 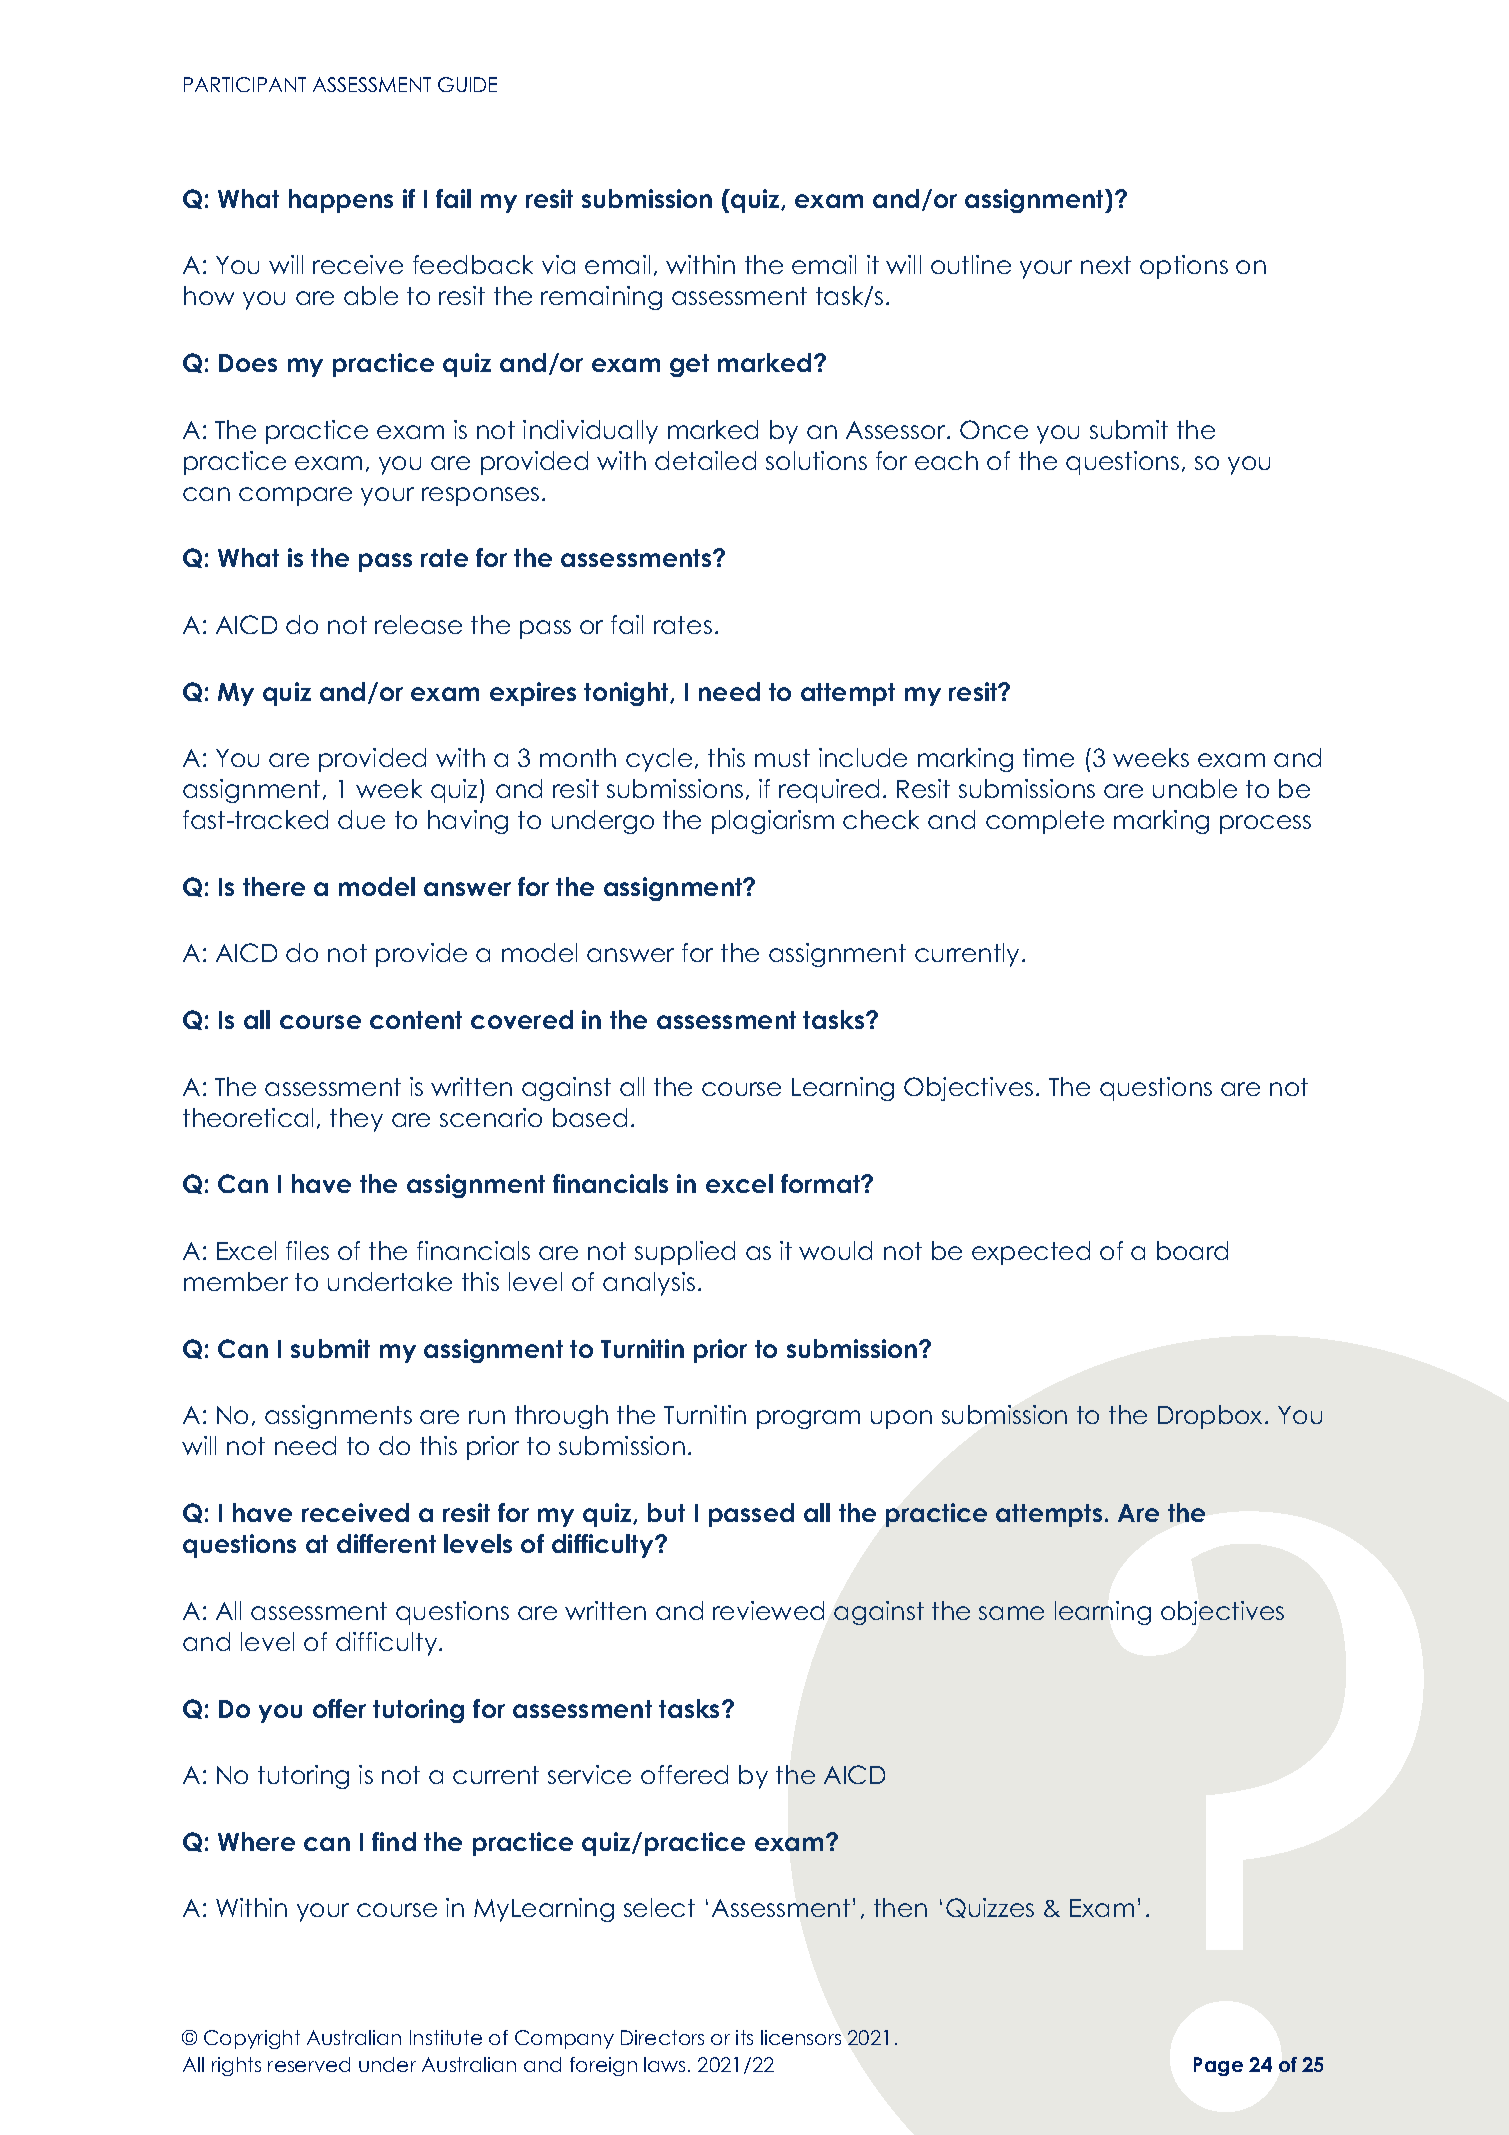 I want to click on compare, so click(x=295, y=496).
